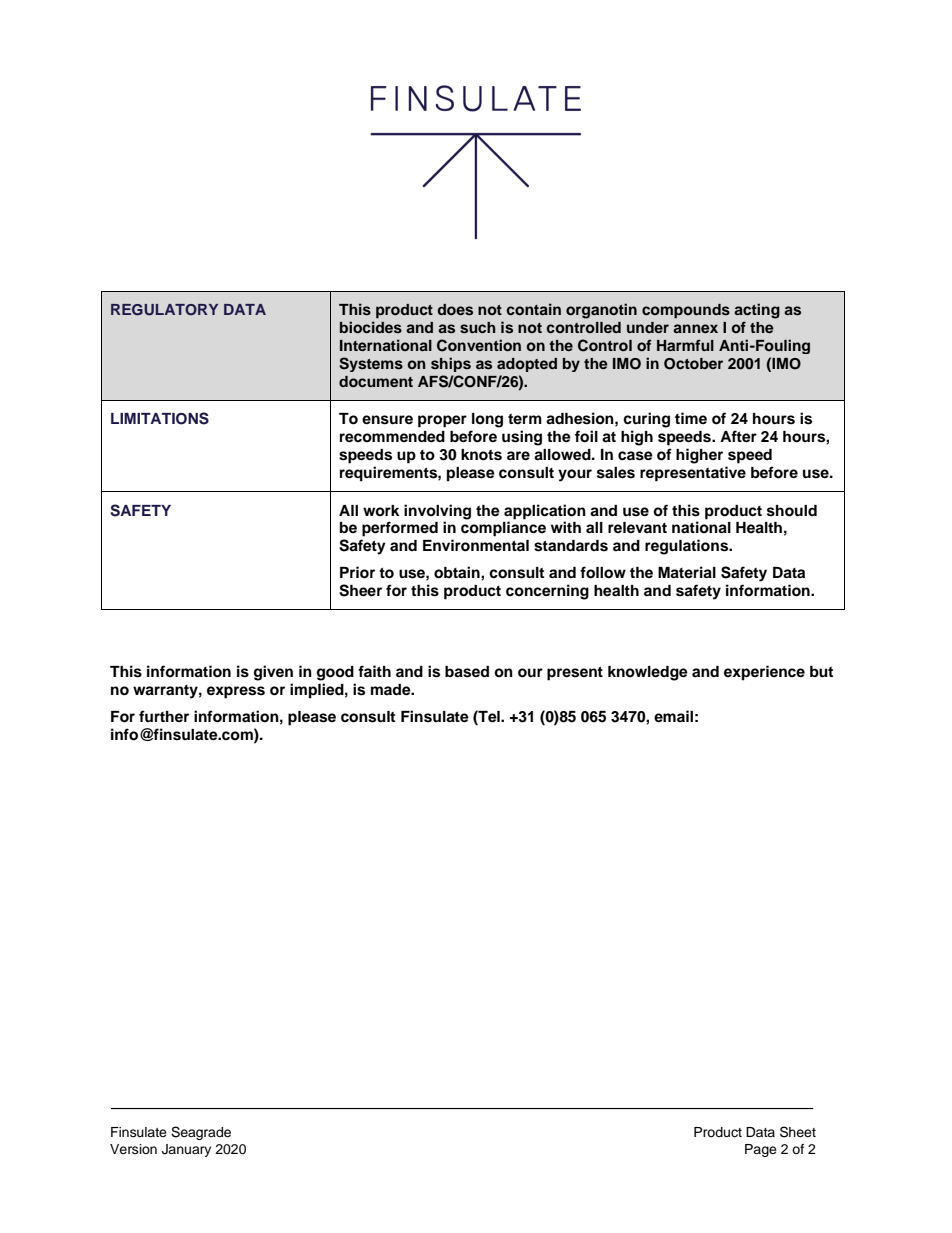  What do you see at coordinates (478, 328) in the image?
I see `such` at bounding box center [478, 328].
